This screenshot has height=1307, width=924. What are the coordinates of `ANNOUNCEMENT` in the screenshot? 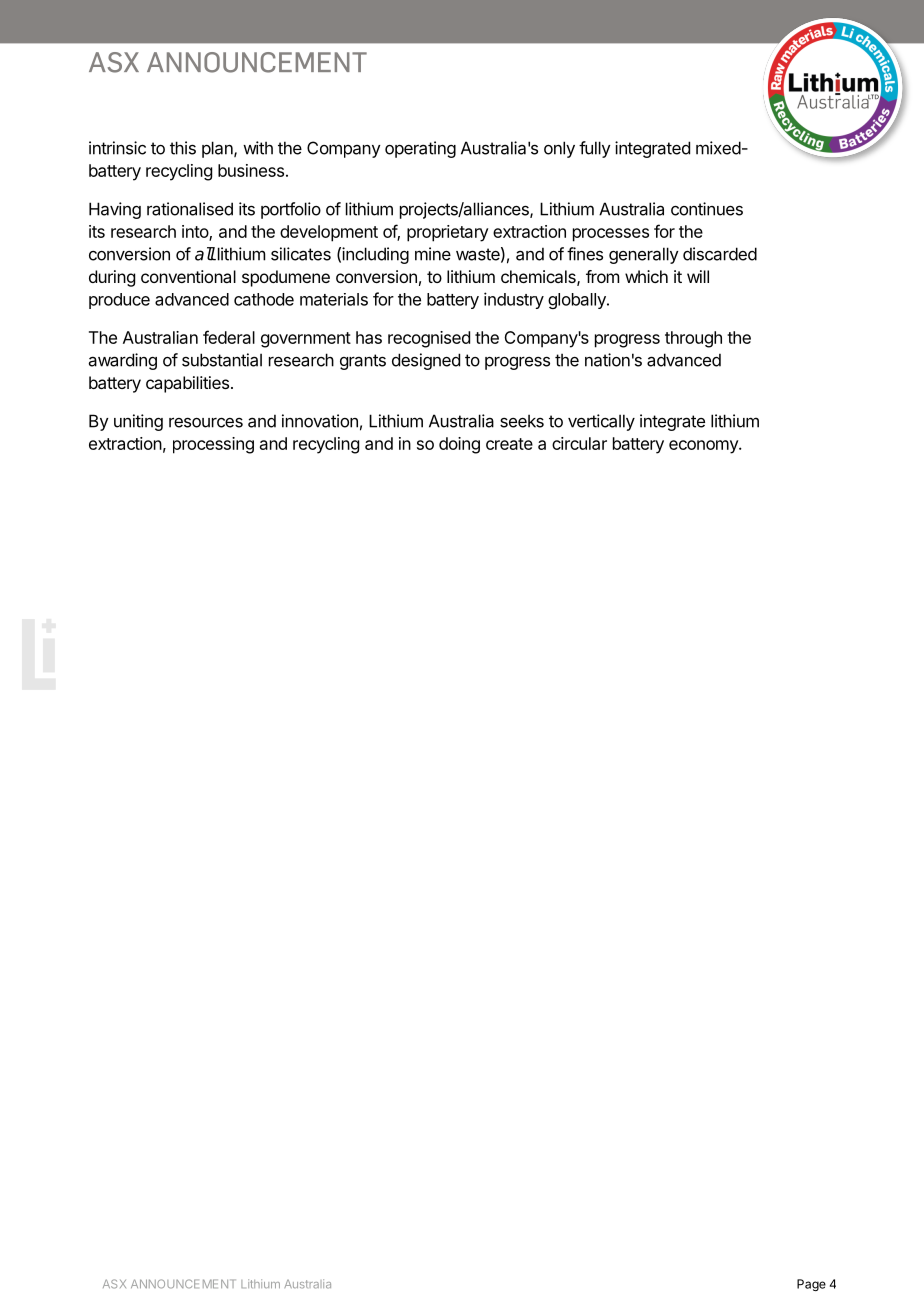 It's located at (183, 1284).
